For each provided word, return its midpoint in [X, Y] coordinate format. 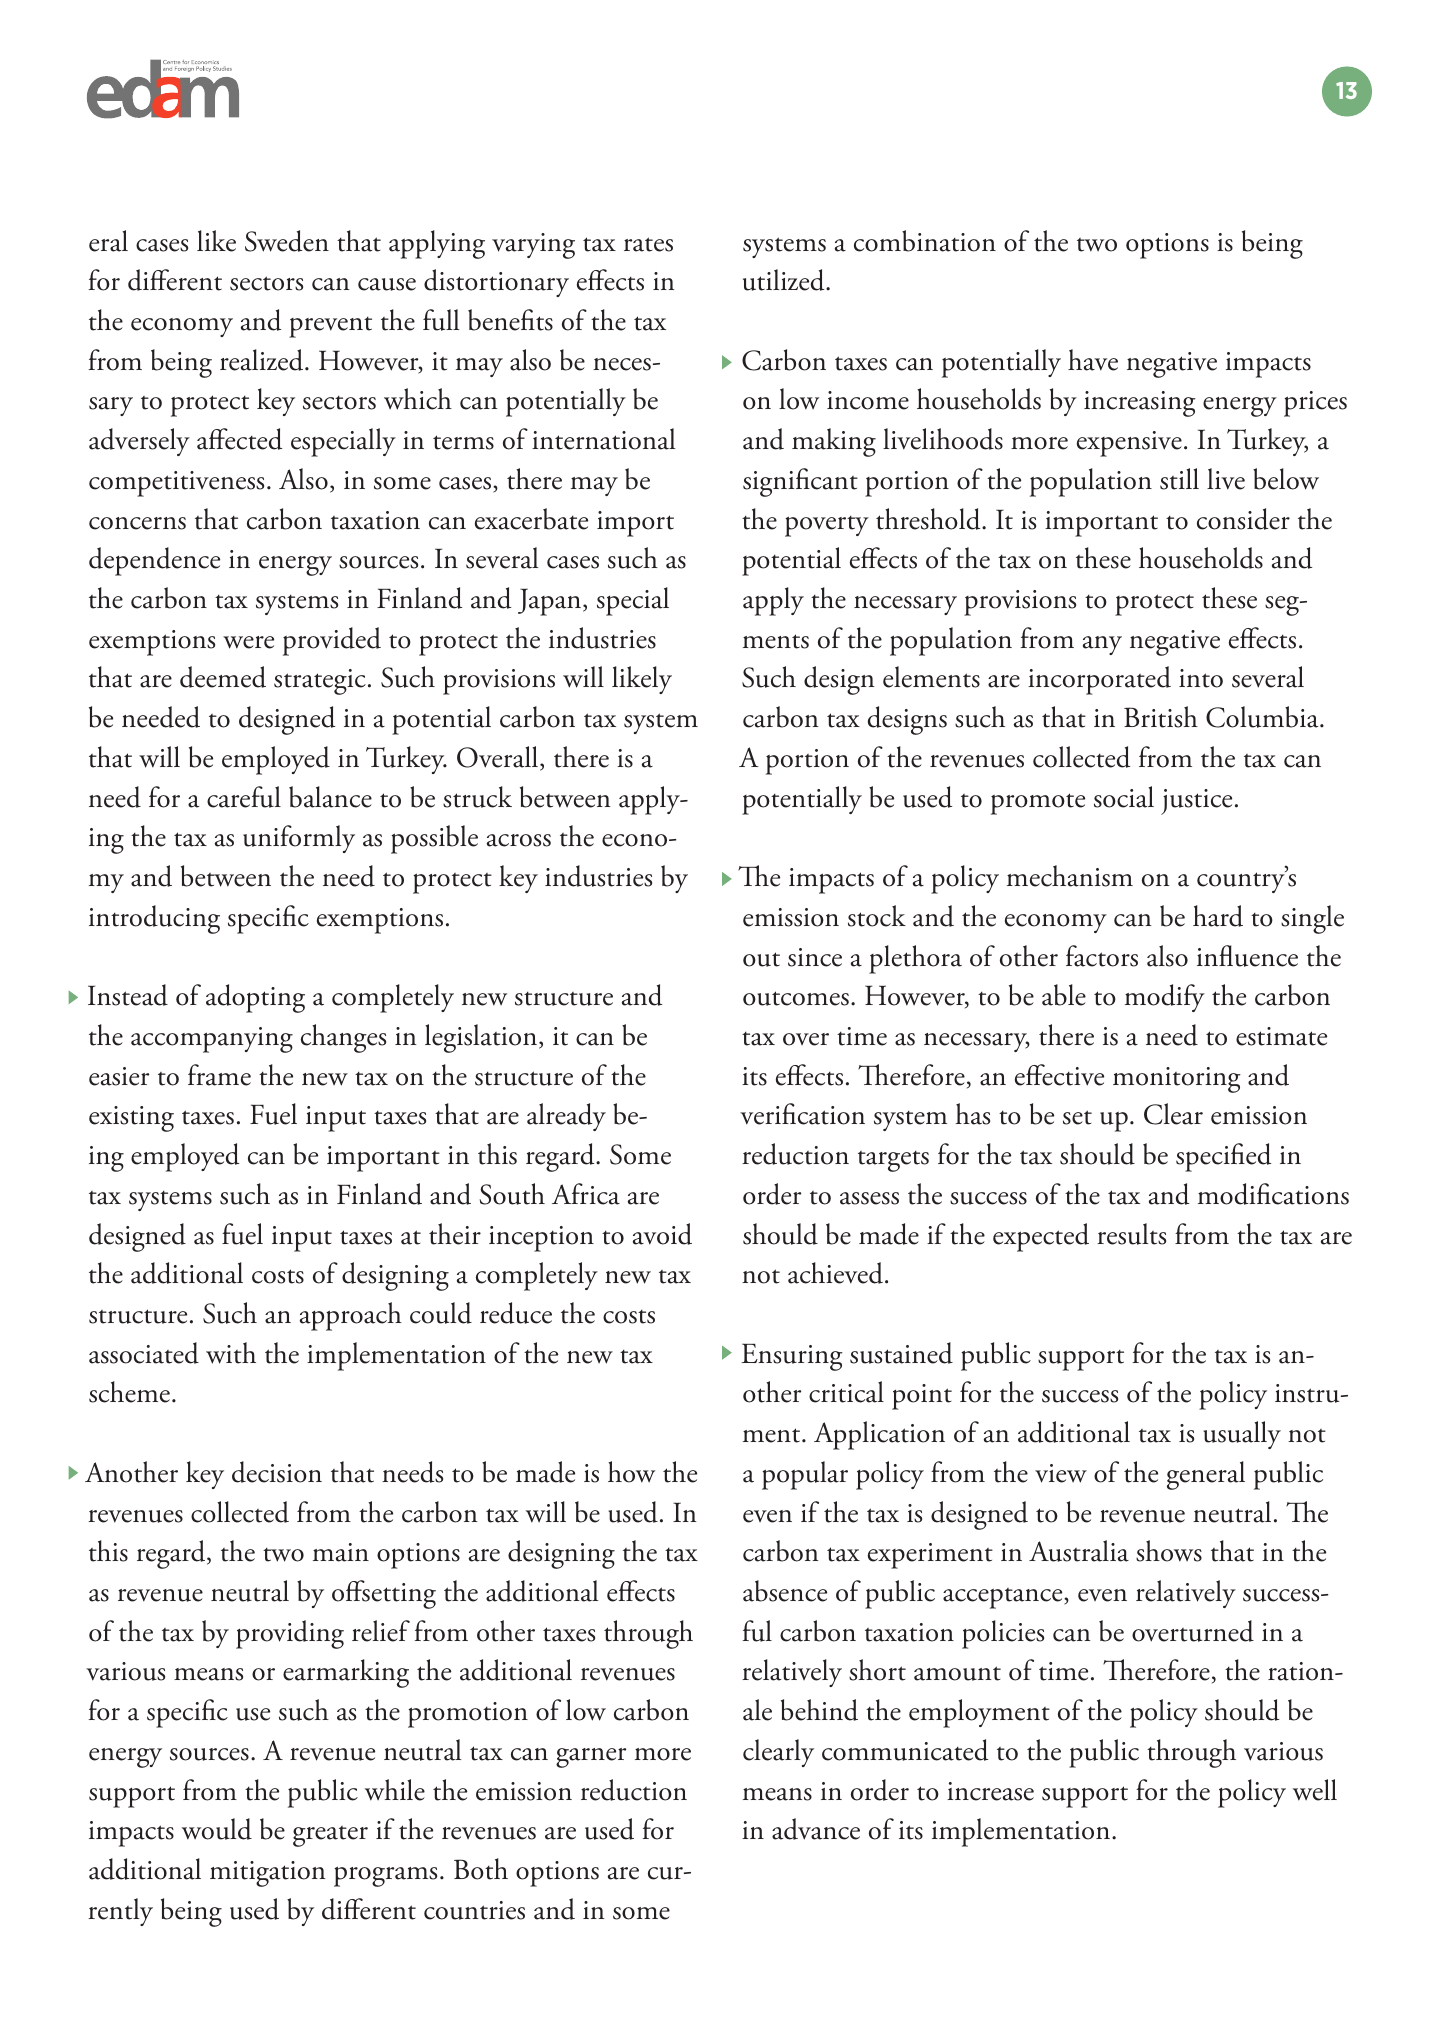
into [1201, 678]
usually [1242, 1435]
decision [277, 1472]
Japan [551, 602]
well [1315, 1790]
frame [219, 1075]
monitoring [1177, 1080]
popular [805, 1475]
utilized [785, 280]
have [1093, 360]
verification [802, 1114]
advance [816, 1829]
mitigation [268, 1874]
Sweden [287, 241]
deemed [223, 677]
